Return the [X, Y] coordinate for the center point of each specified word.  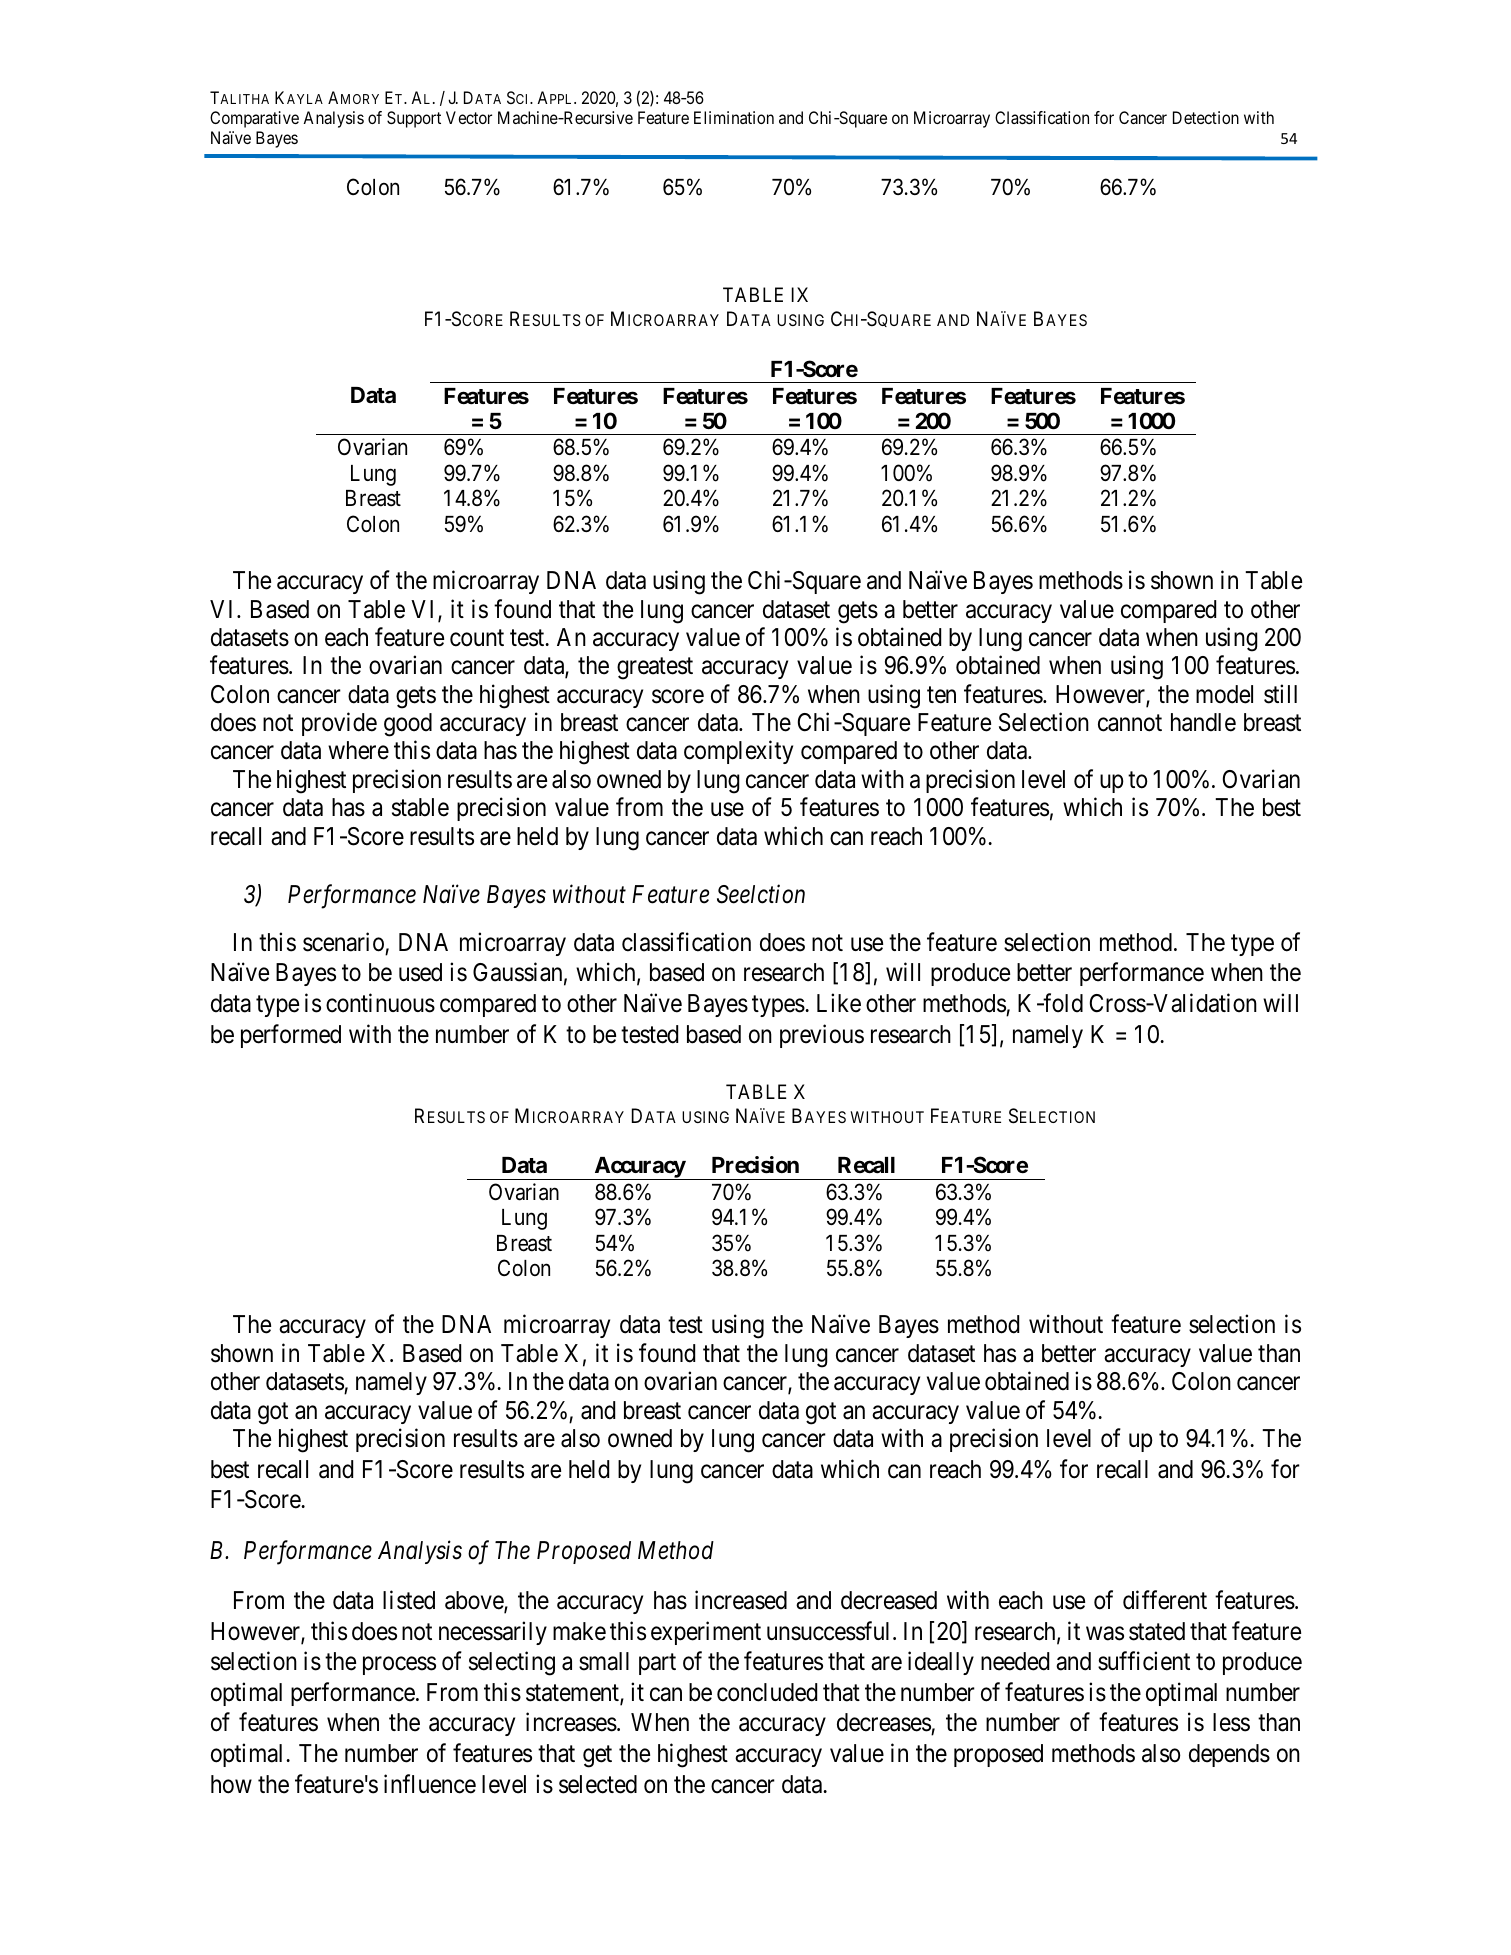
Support [414, 119]
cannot [1130, 723]
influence [430, 1784]
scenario [343, 942]
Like [839, 1003]
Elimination [734, 117]
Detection [1206, 117]
